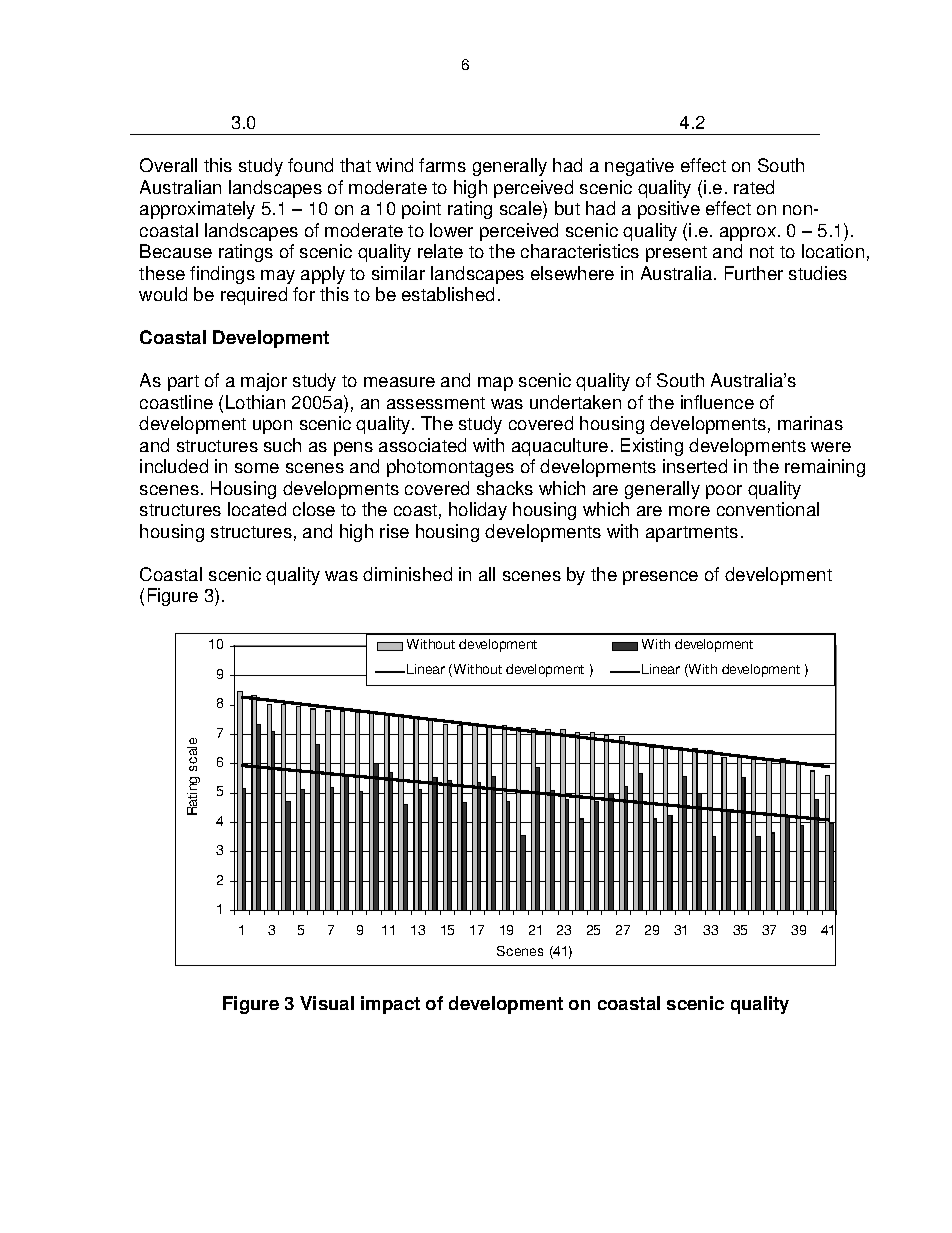  Describe the element at coordinates (442, 165) in the document. I see `farms` at that location.
